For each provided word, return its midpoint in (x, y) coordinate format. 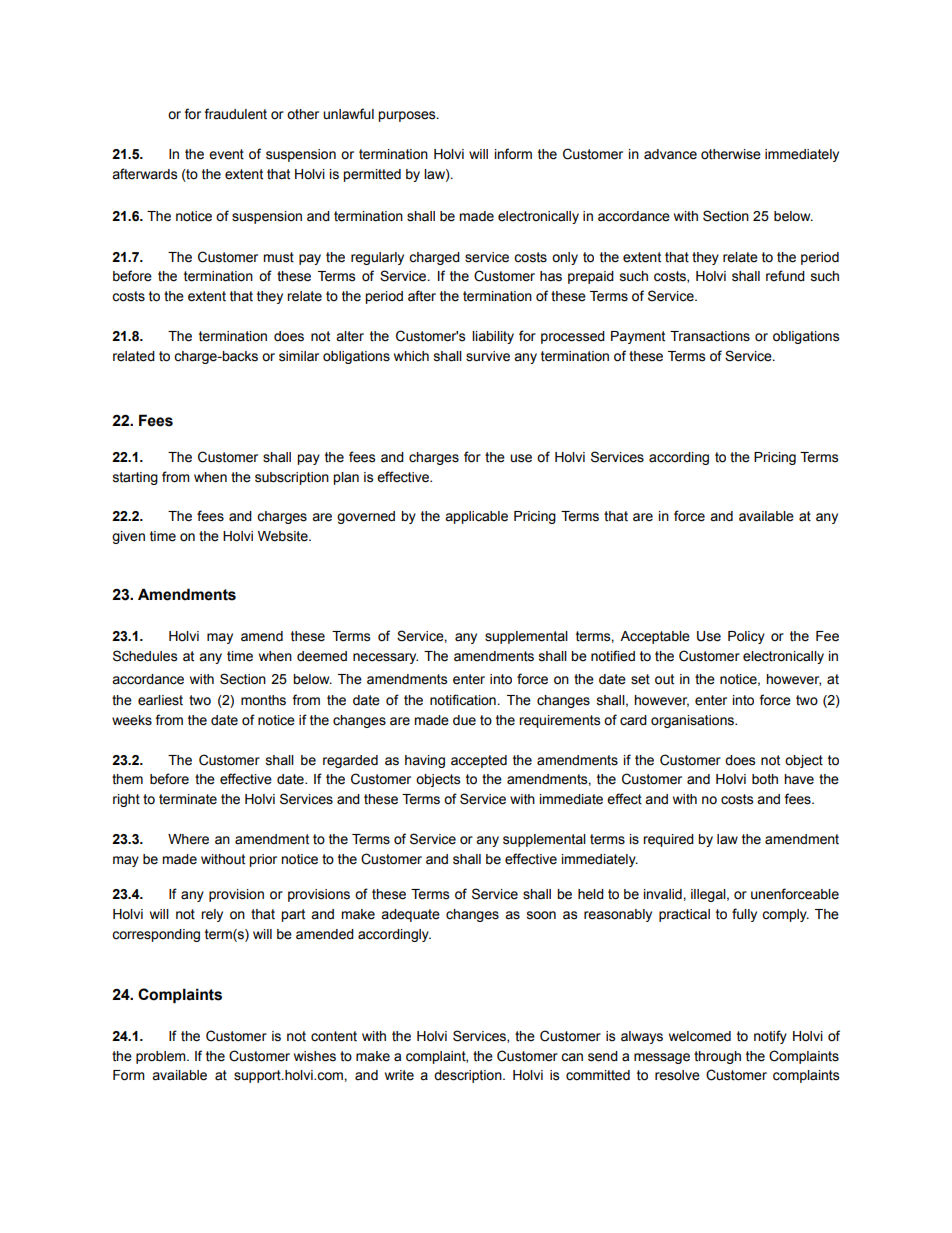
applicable (476, 517)
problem (162, 1057)
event (226, 154)
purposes (408, 116)
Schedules (145, 656)
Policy (746, 637)
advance (670, 154)
